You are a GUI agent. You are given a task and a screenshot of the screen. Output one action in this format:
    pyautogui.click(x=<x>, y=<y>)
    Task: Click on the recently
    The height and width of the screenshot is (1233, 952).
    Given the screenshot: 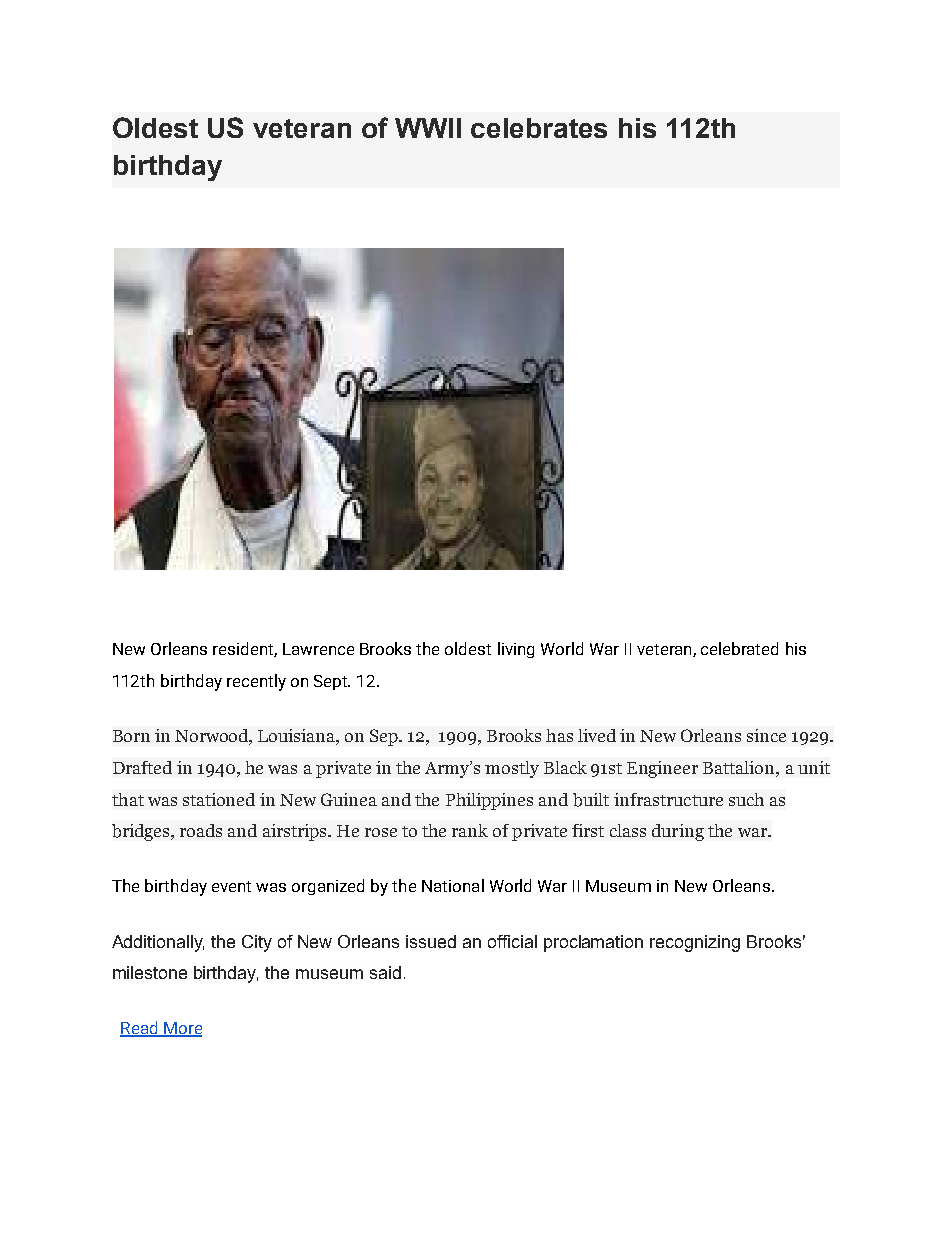 What is the action you would take?
    pyautogui.click(x=256, y=682)
